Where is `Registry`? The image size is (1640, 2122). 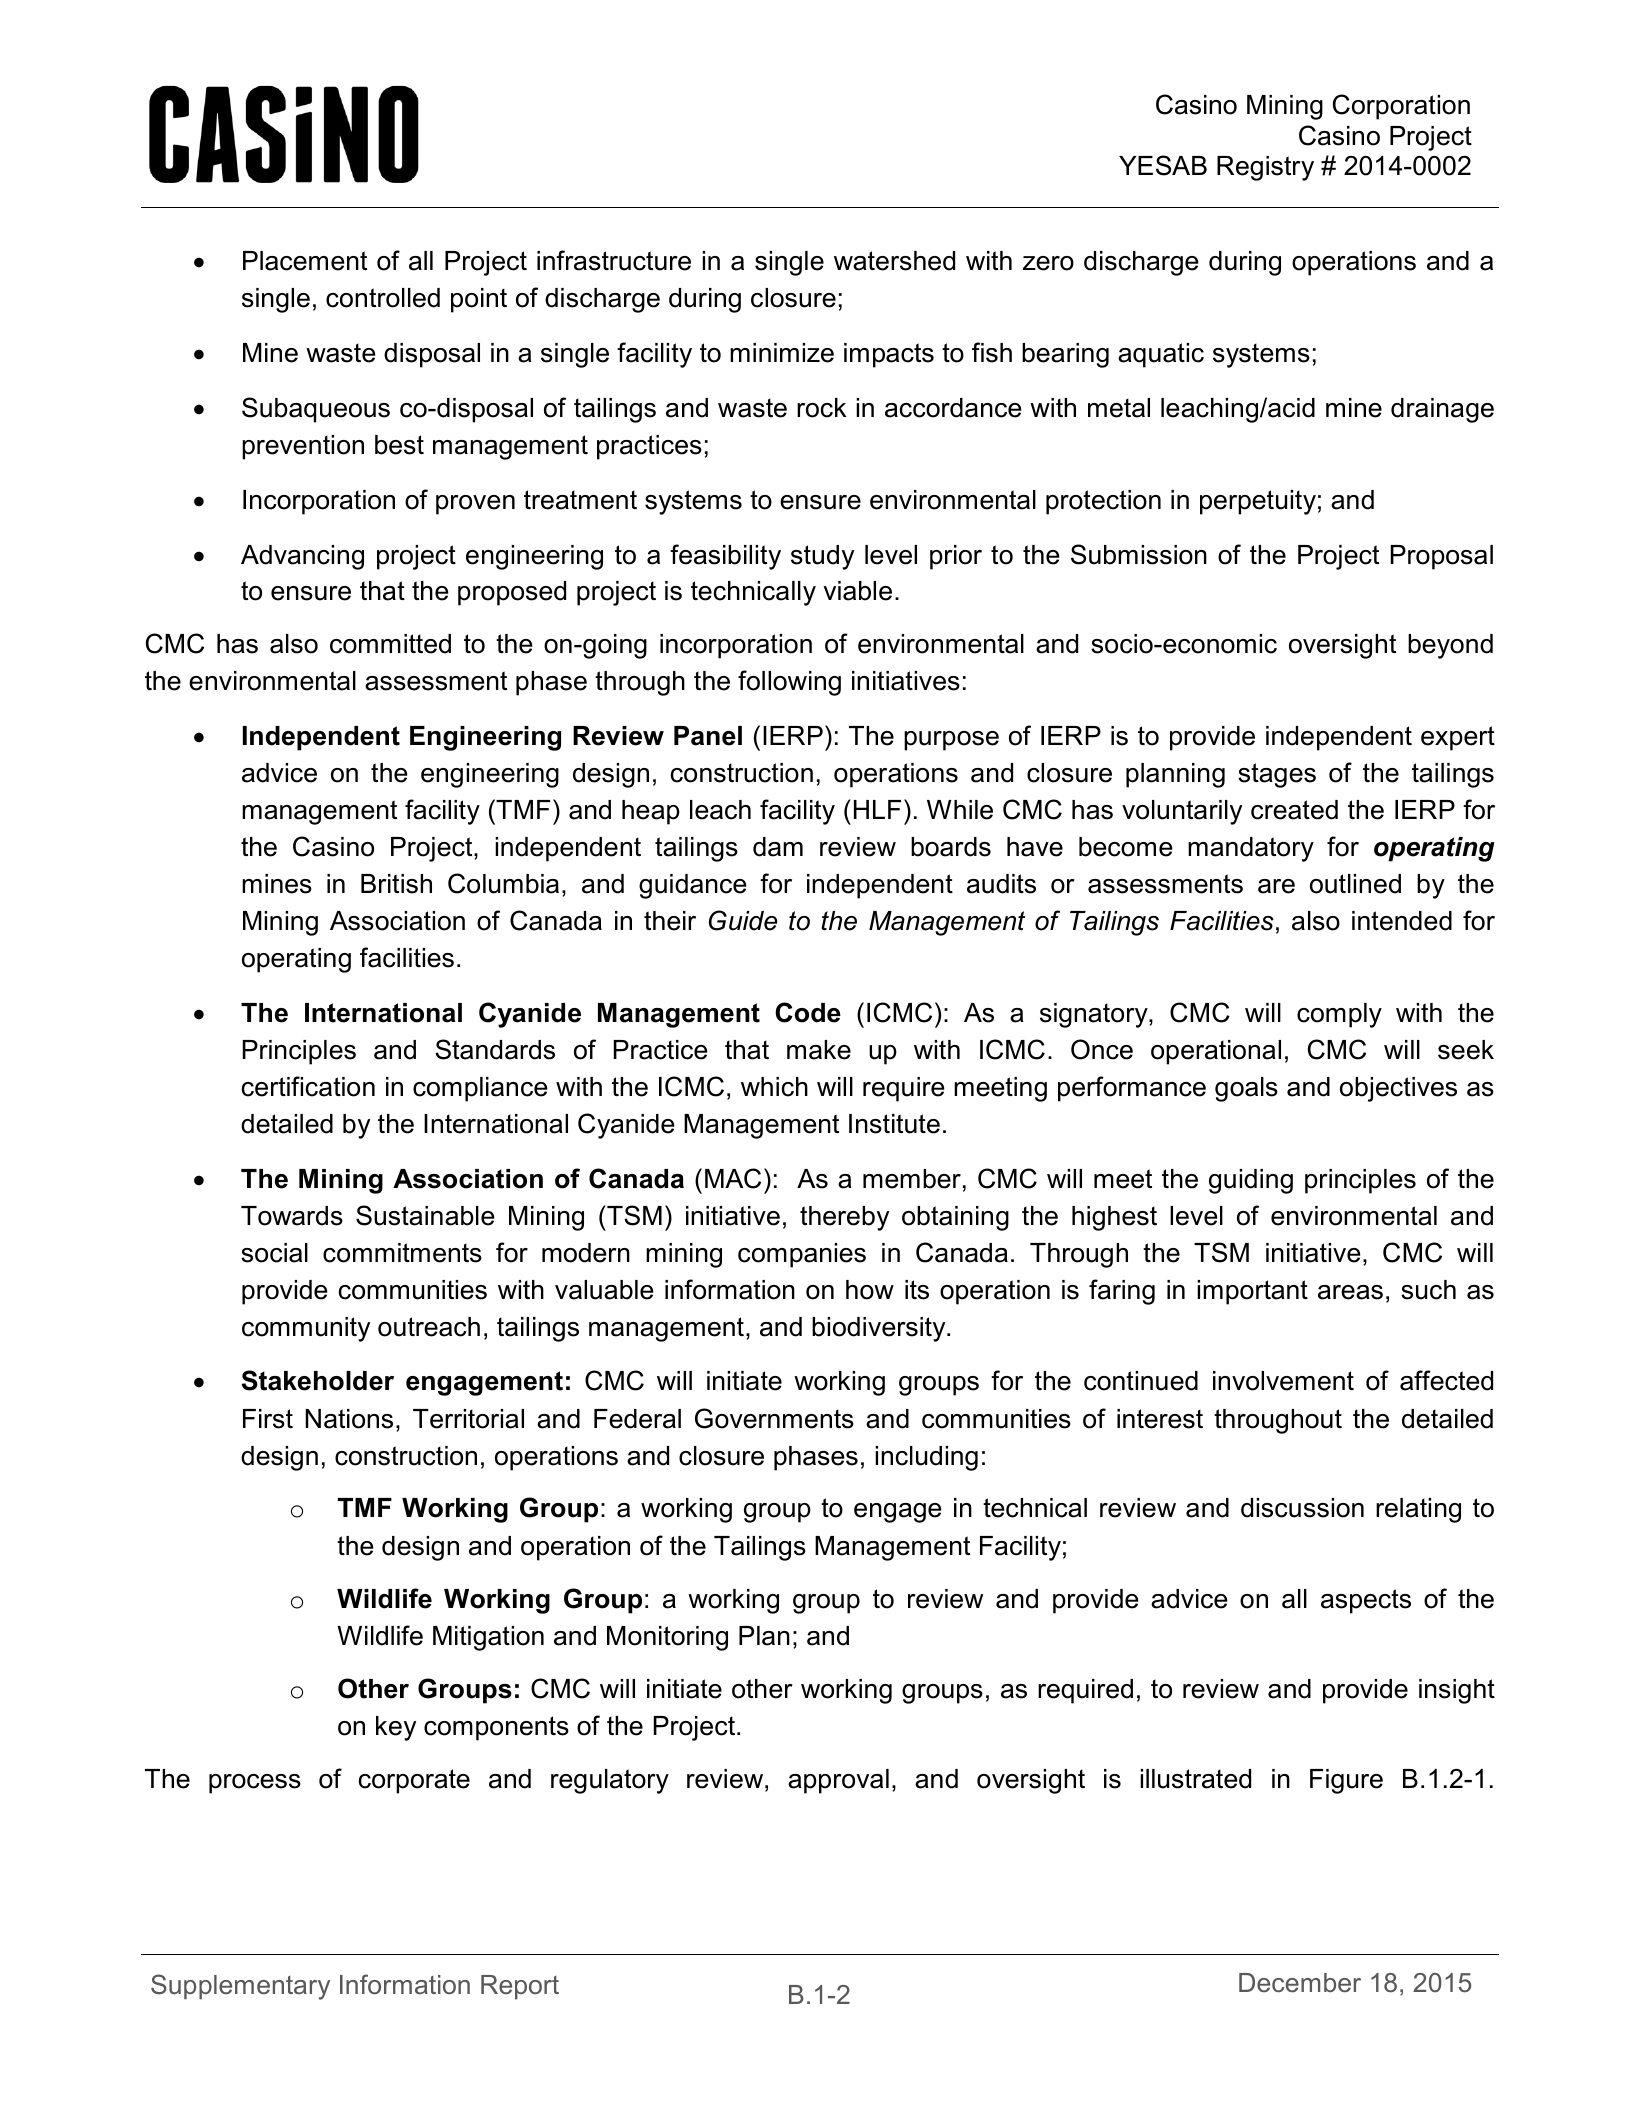
Registry is located at coordinates (1265, 168).
